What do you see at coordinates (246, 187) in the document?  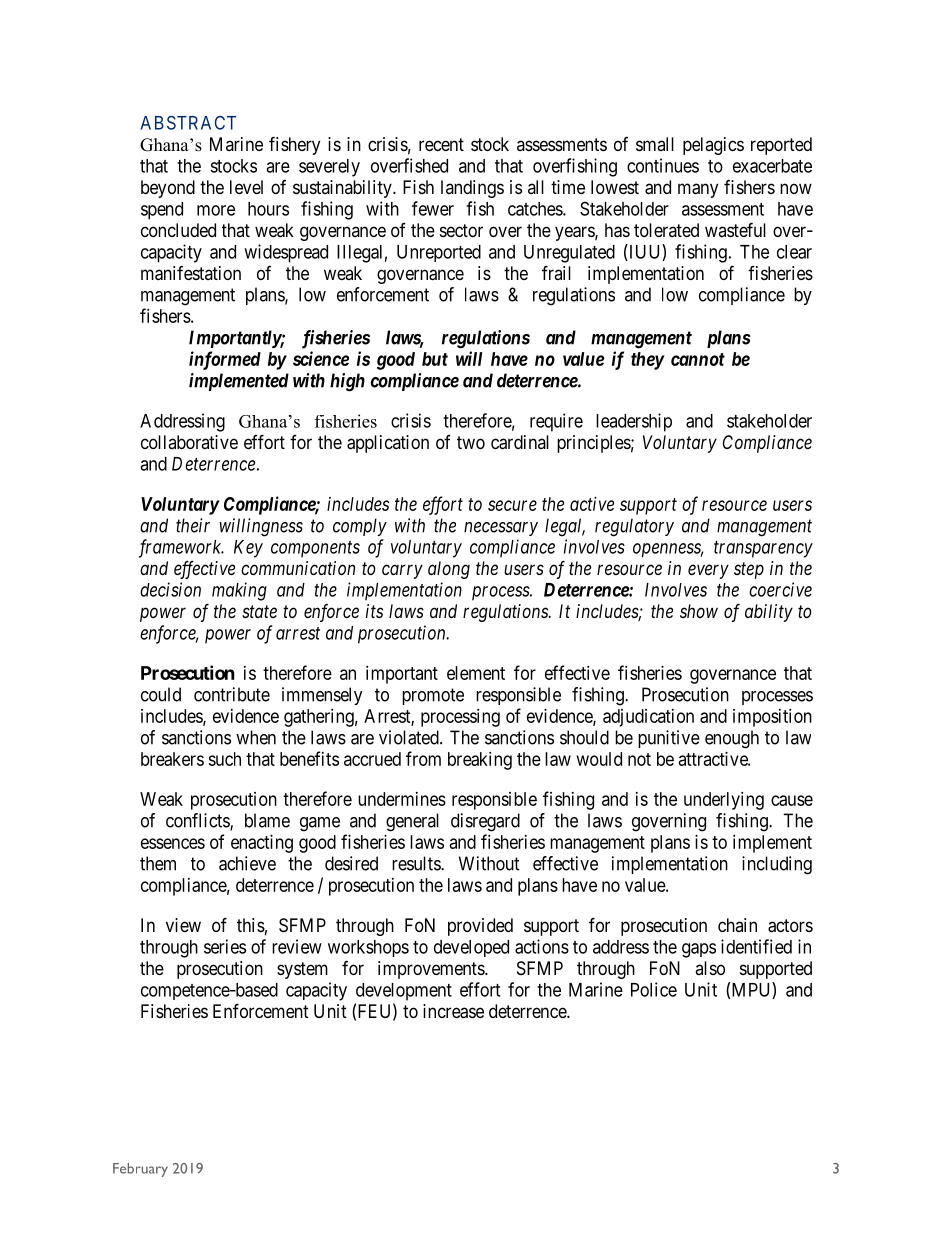 I see `level` at bounding box center [246, 187].
